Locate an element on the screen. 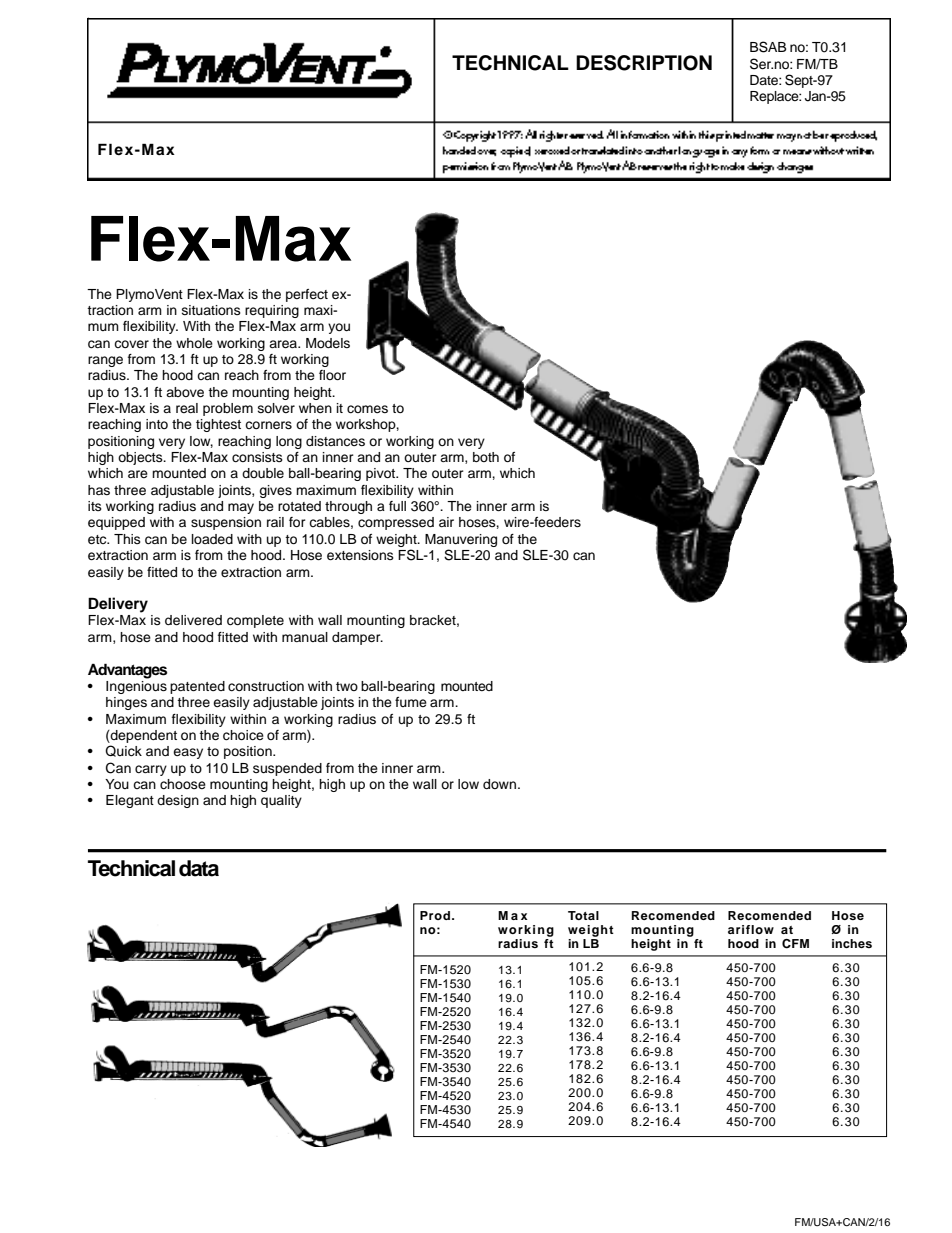 The height and width of the screenshot is (1233, 952). perfect is located at coordinates (307, 295).
